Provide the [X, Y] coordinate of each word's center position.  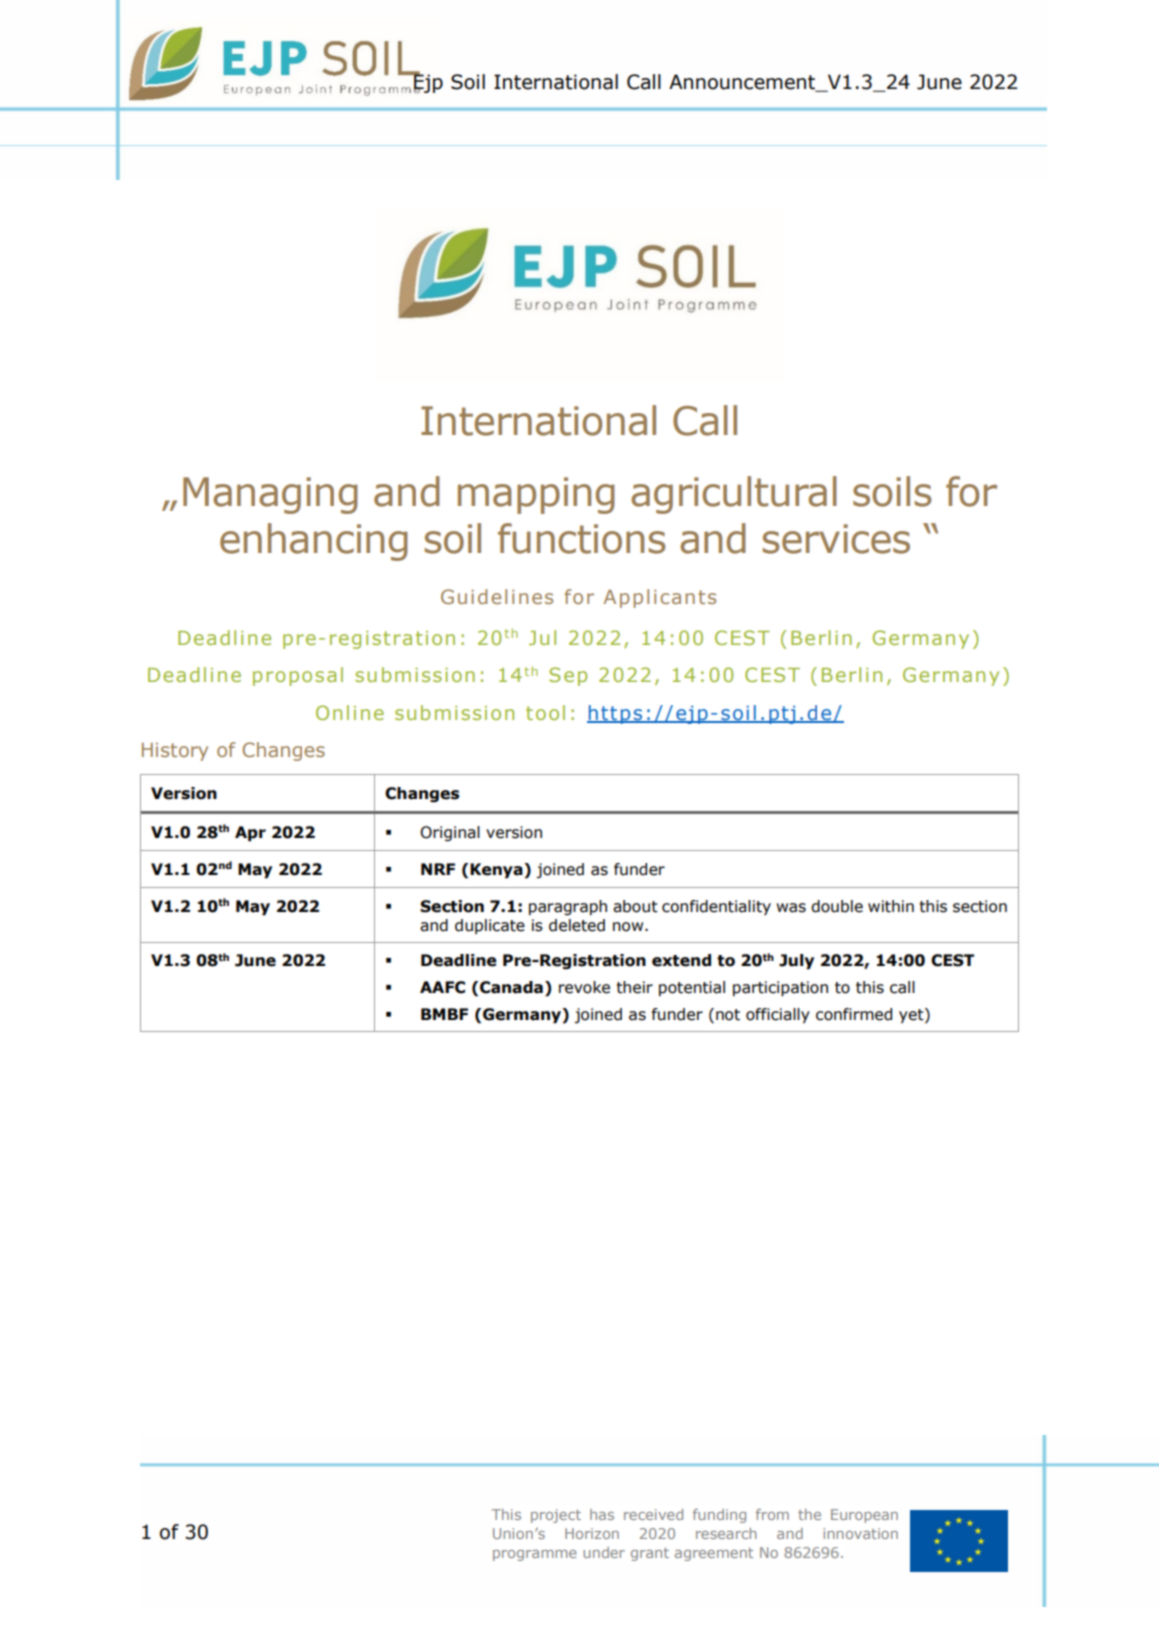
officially [778, 1015]
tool [545, 712]
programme [535, 1555]
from [772, 1514]
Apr [250, 834]
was [791, 908]
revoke [584, 987]
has [602, 1514]
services [836, 539]
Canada [511, 987]
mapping [536, 495]
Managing [270, 495]
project [556, 1516]
